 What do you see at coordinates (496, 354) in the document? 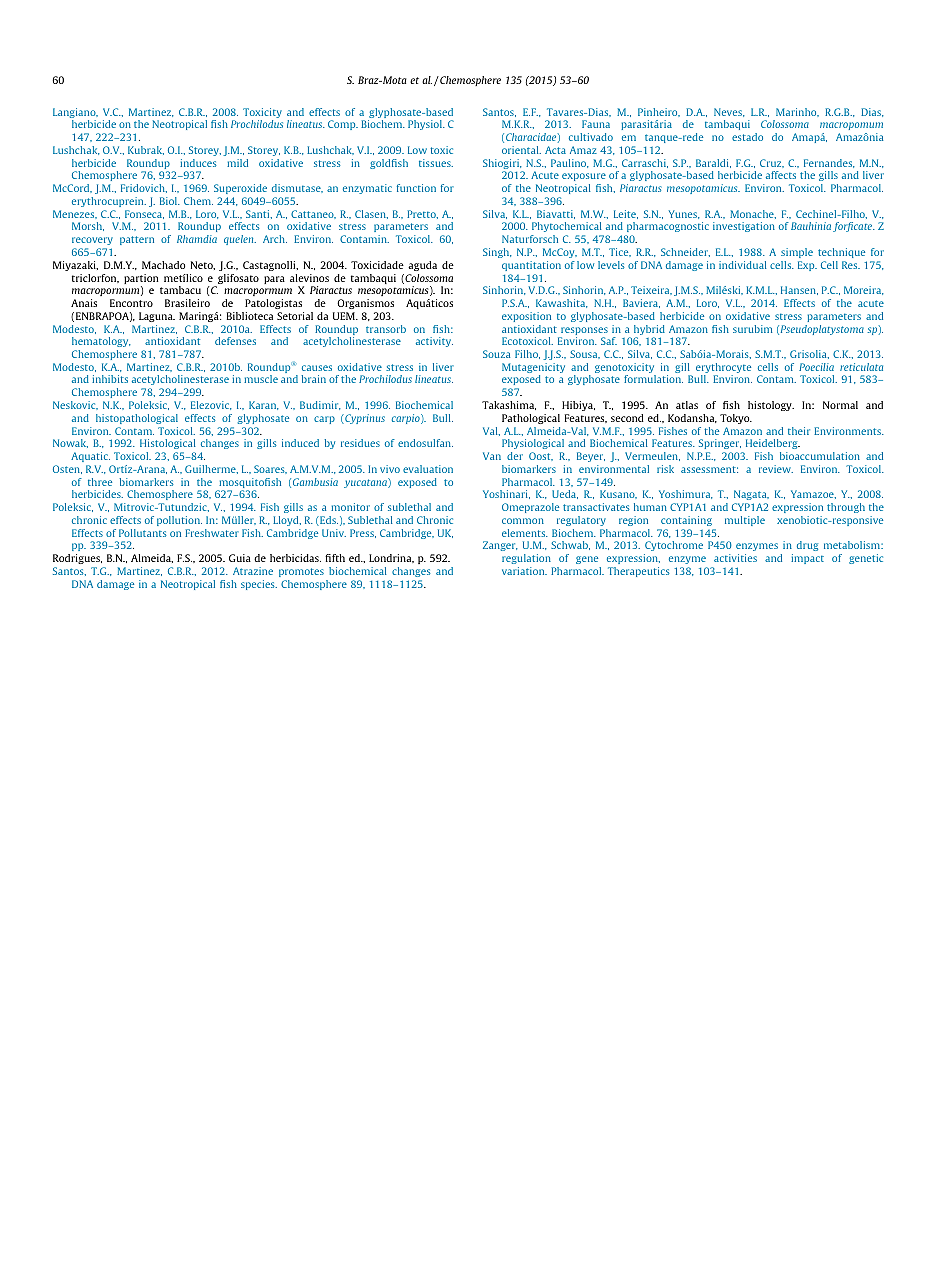
I see `Souza` at bounding box center [496, 354].
